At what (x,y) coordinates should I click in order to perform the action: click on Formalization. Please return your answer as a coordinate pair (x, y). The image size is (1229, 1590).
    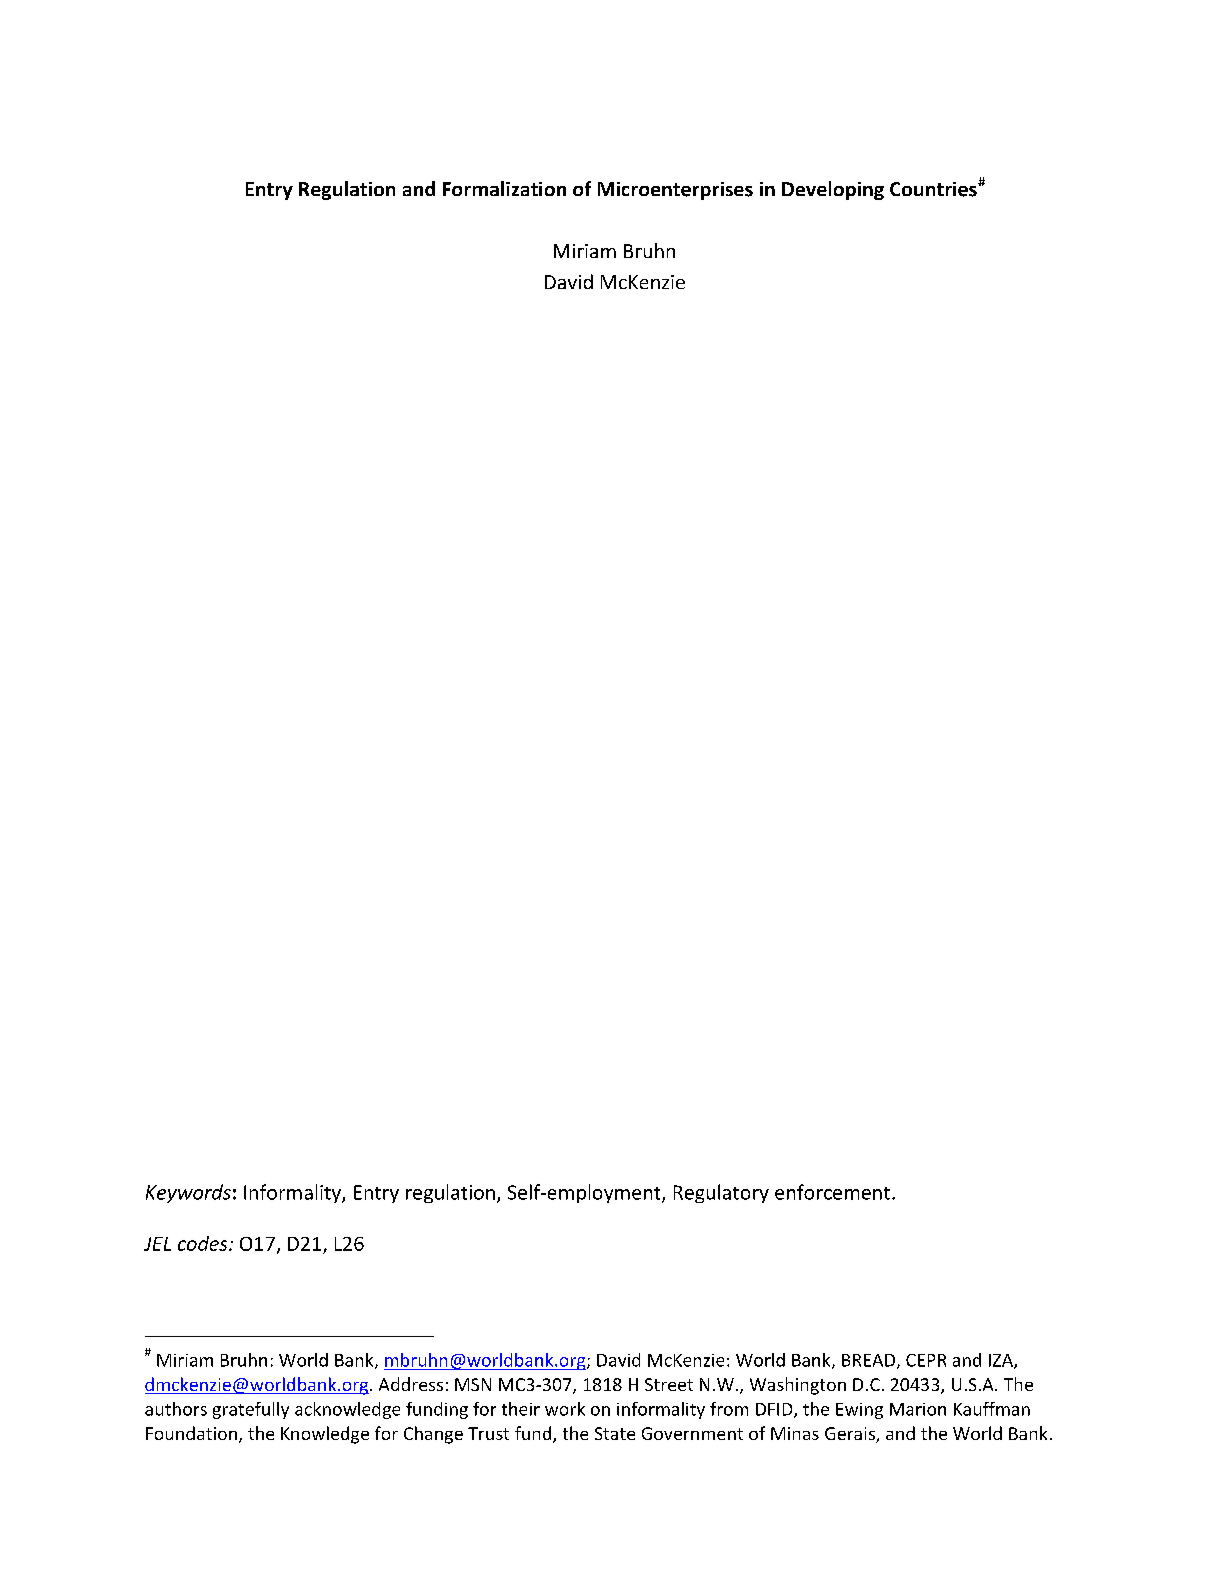
    Looking at the image, I should click on (504, 188).
